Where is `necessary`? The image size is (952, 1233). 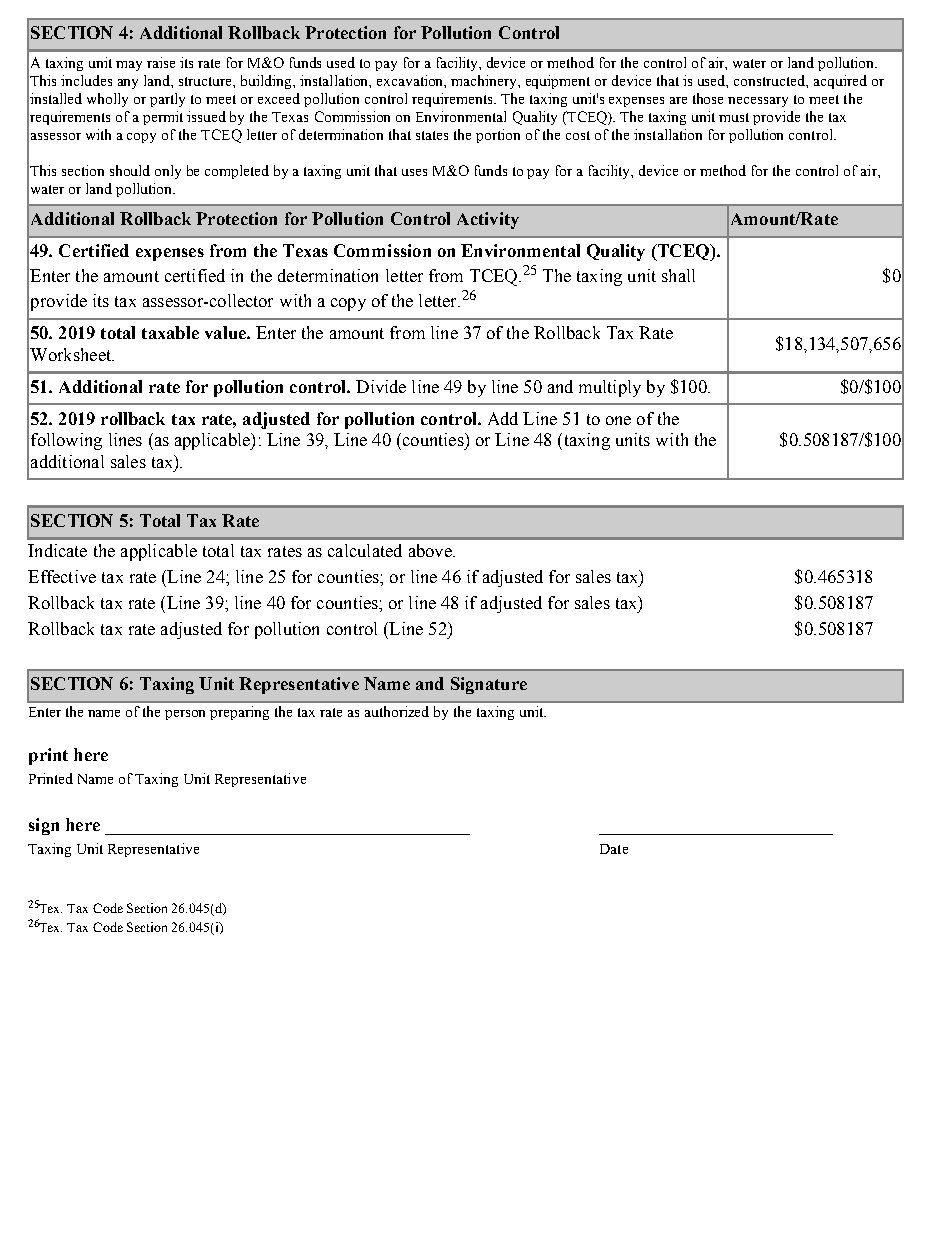 necessary is located at coordinates (758, 102).
